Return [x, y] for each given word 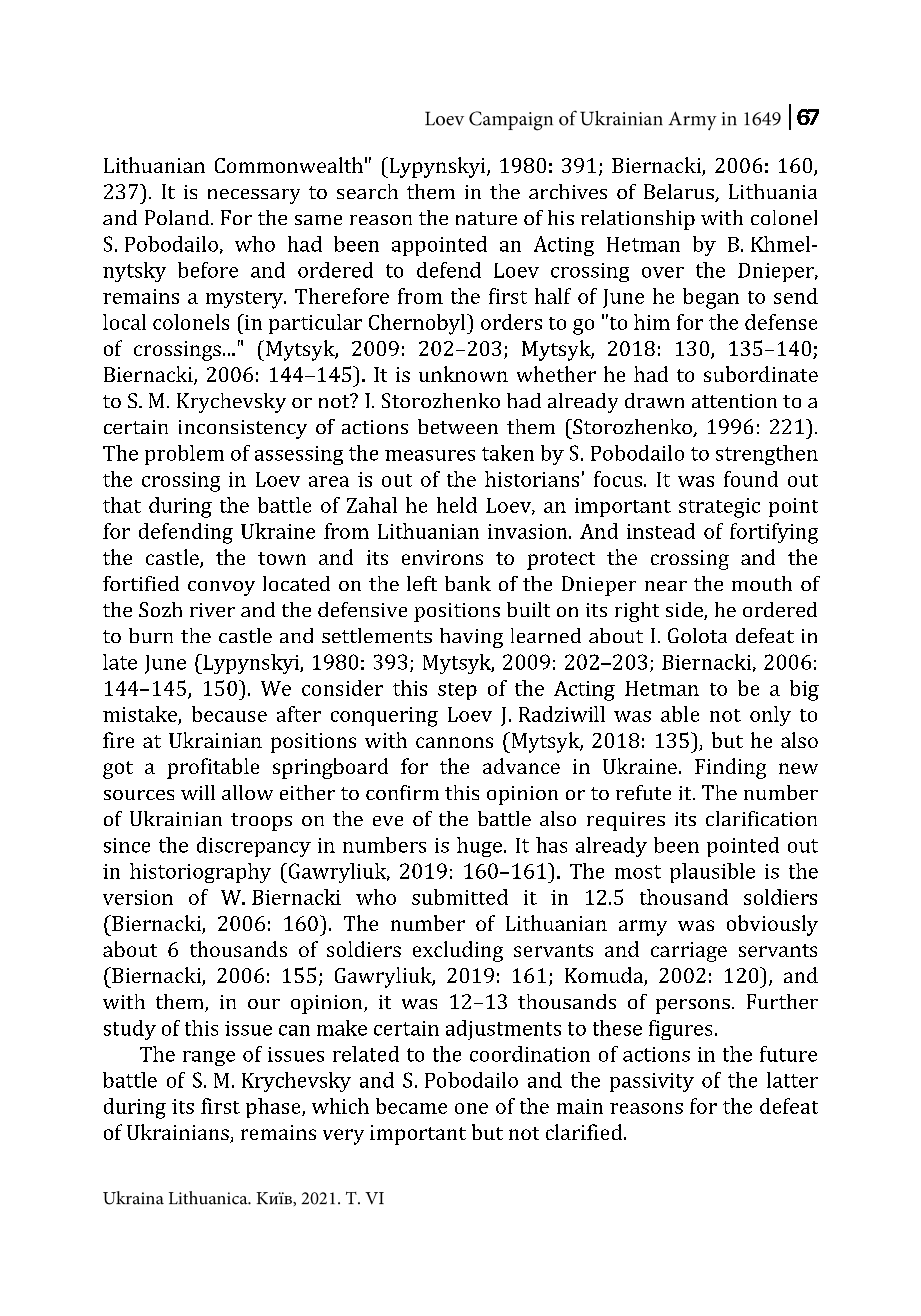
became [411, 1106]
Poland [177, 217]
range [209, 1058]
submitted [460, 897]
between [458, 426]
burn [151, 635]
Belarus [680, 193]
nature [486, 218]
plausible [712, 873]
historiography [200, 873]
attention [734, 401]
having [471, 638]
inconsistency [243, 429]
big [804, 690]
